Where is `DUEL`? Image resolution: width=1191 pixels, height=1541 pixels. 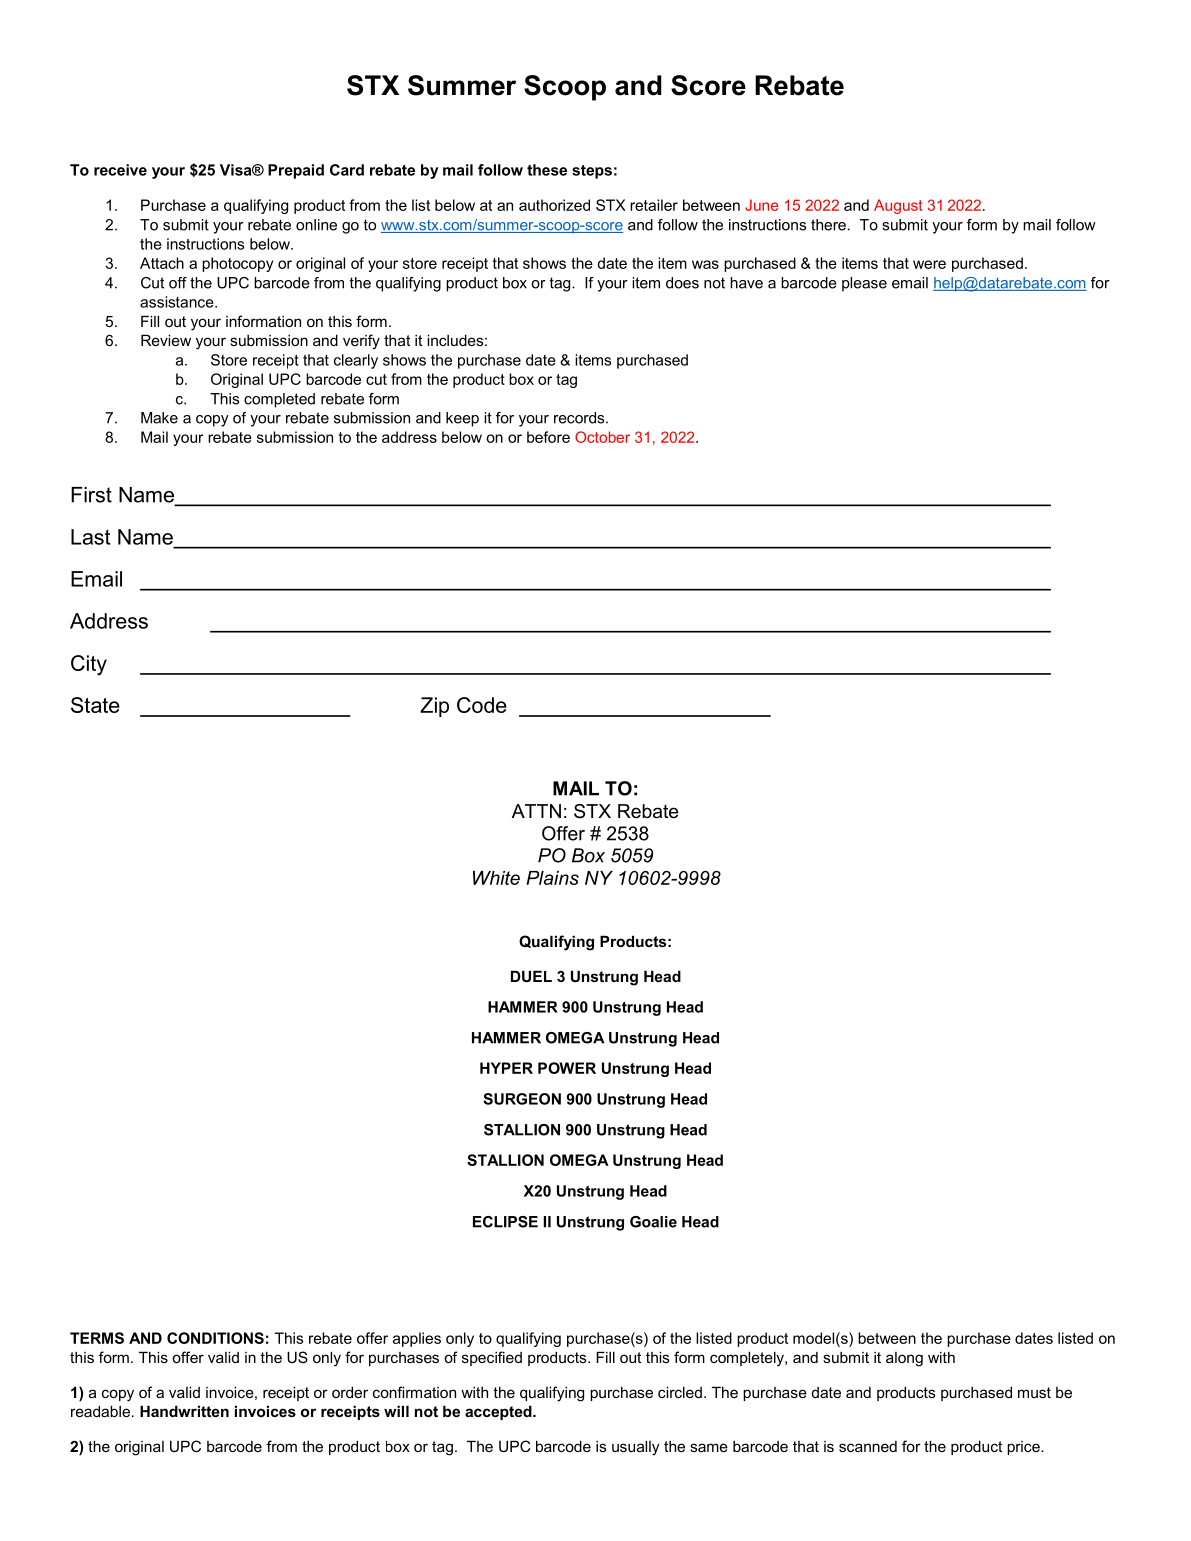
DUEL is located at coordinates (531, 976).
